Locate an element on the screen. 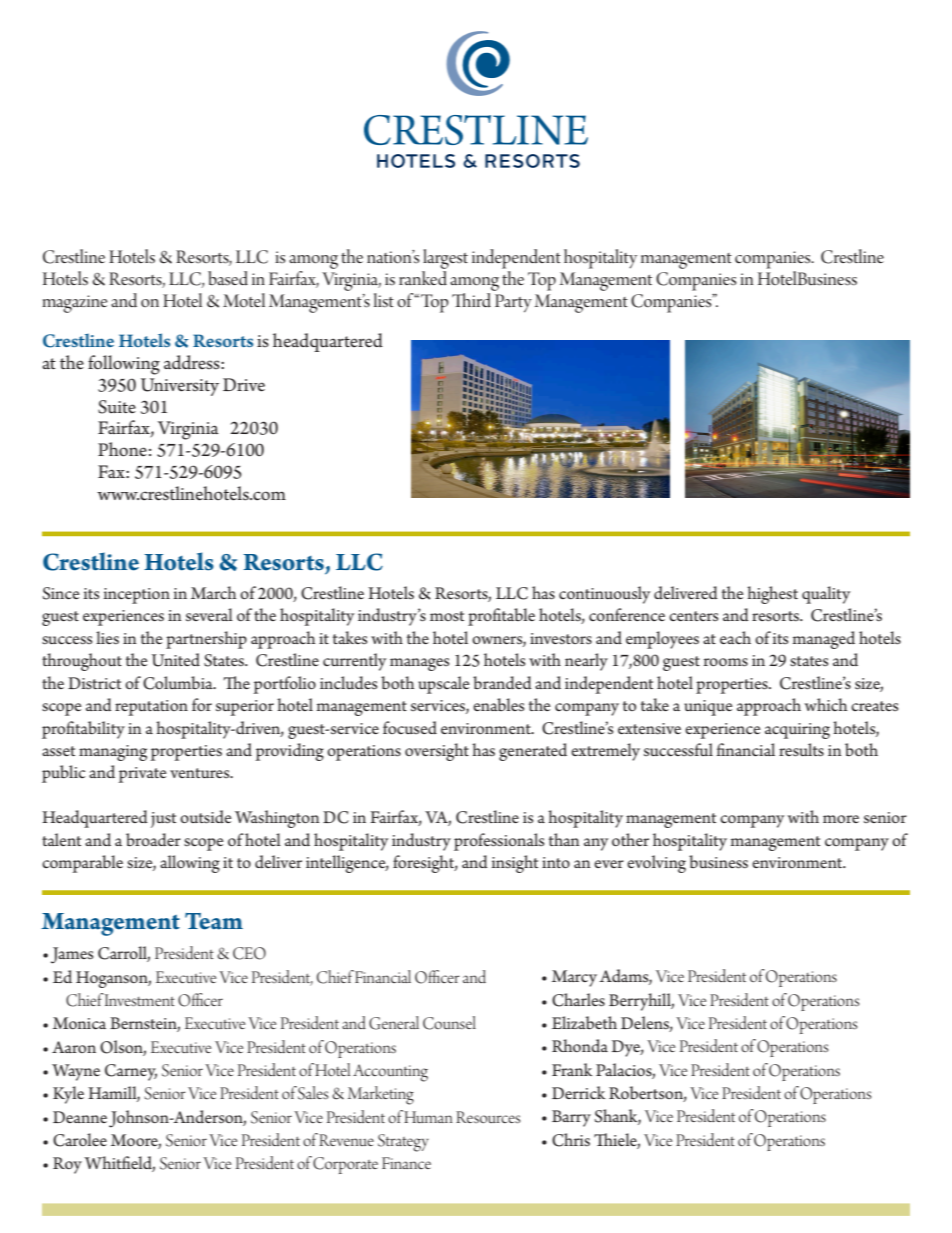 This screenshot has width=952, height=1233. Phone is located at coordinates (122, 449).
